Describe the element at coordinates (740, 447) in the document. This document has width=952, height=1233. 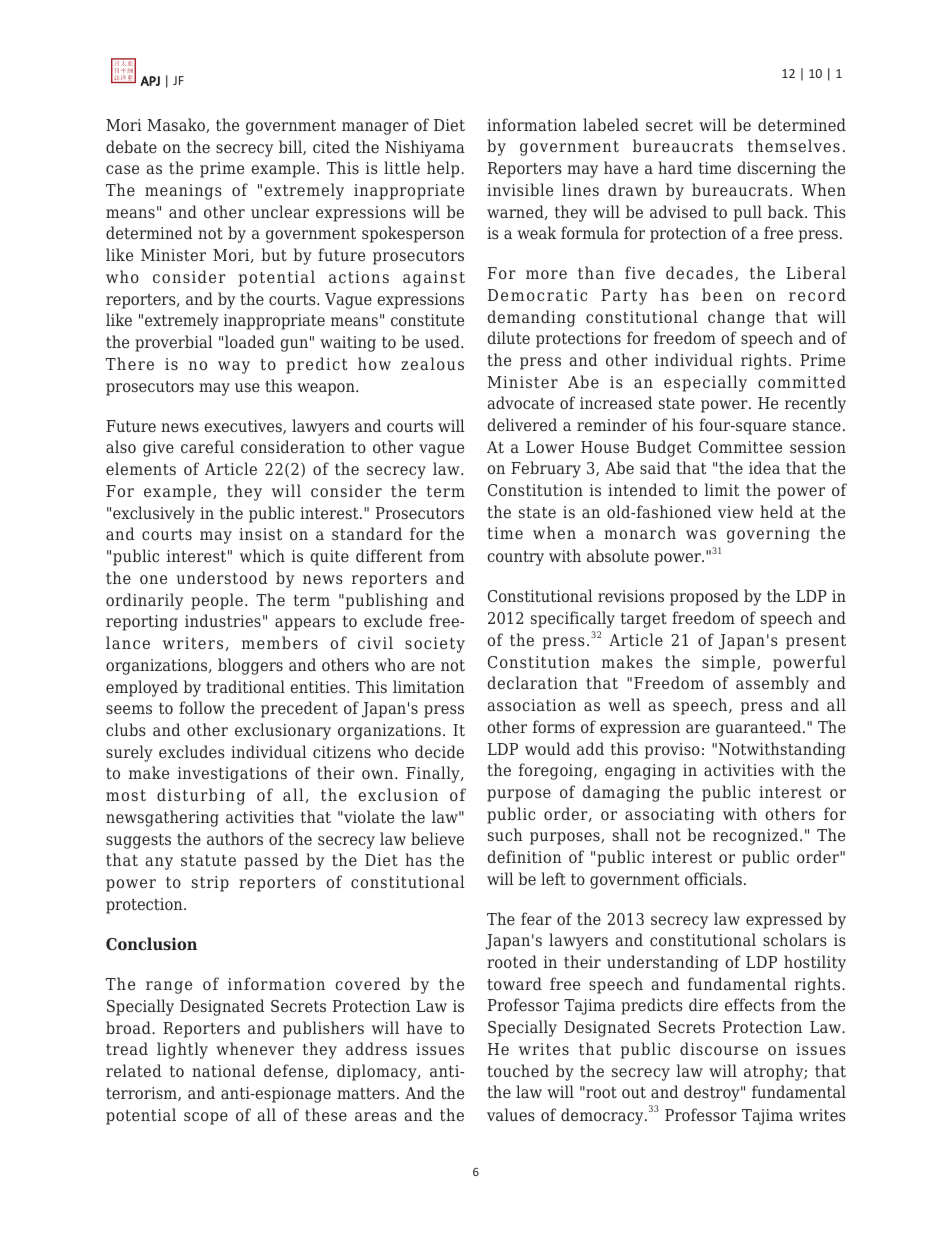
I see `Committee` at that location.
